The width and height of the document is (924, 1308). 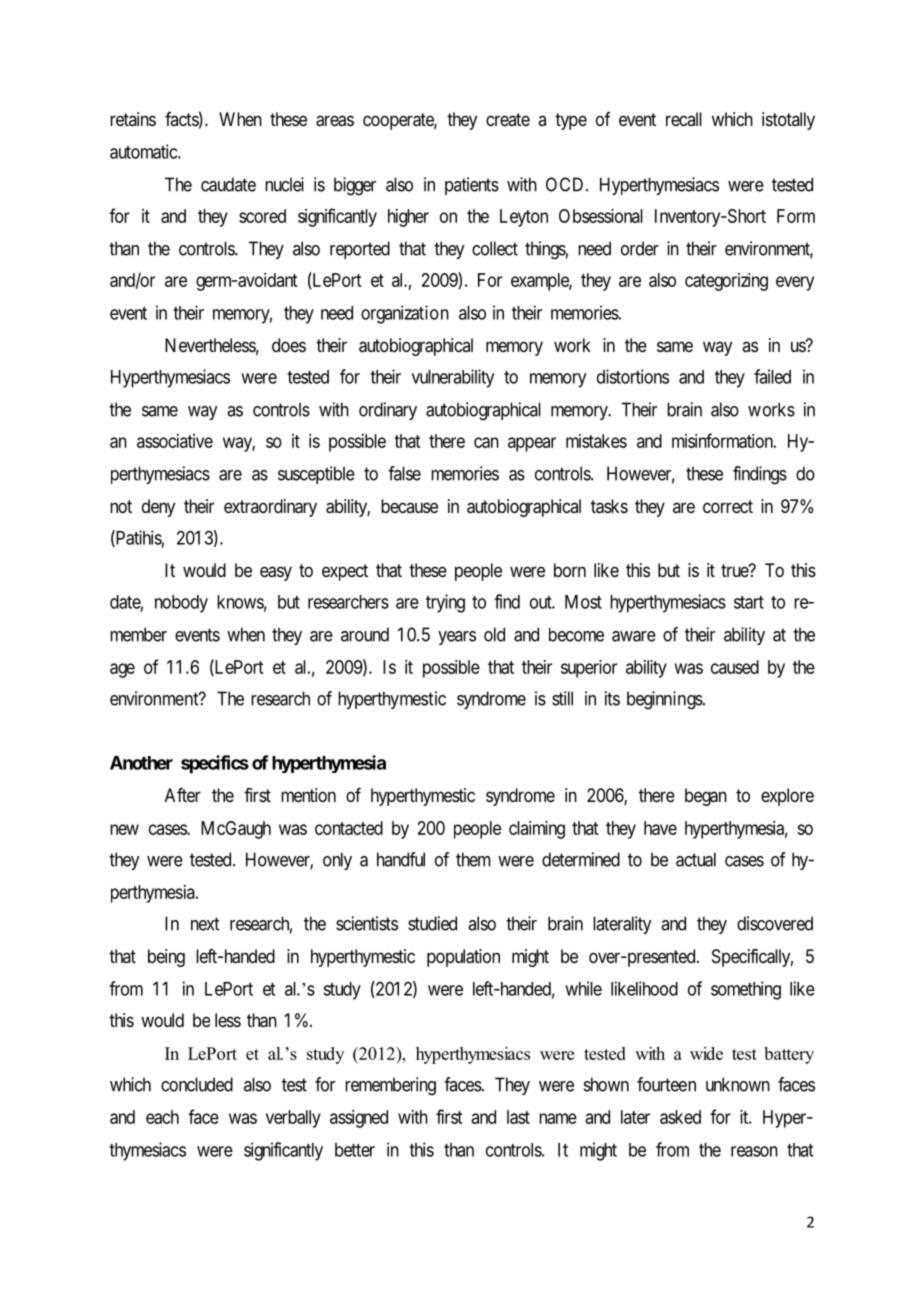 What do you see at coordinates (684, 119) in the document?
I see `recall` at bounding box center [684, 119].
